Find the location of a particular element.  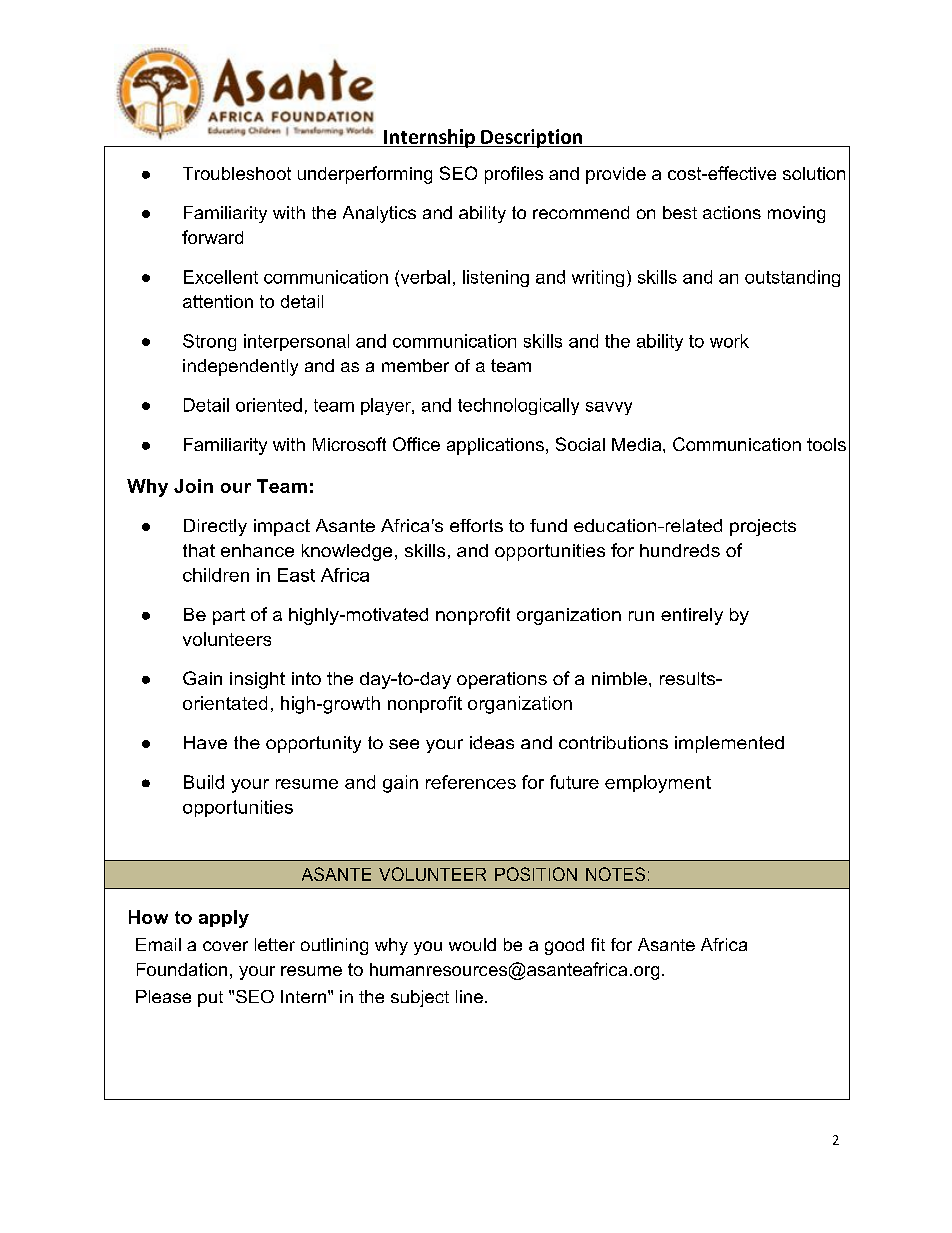

efforts is located at coordinates (476, 525).
